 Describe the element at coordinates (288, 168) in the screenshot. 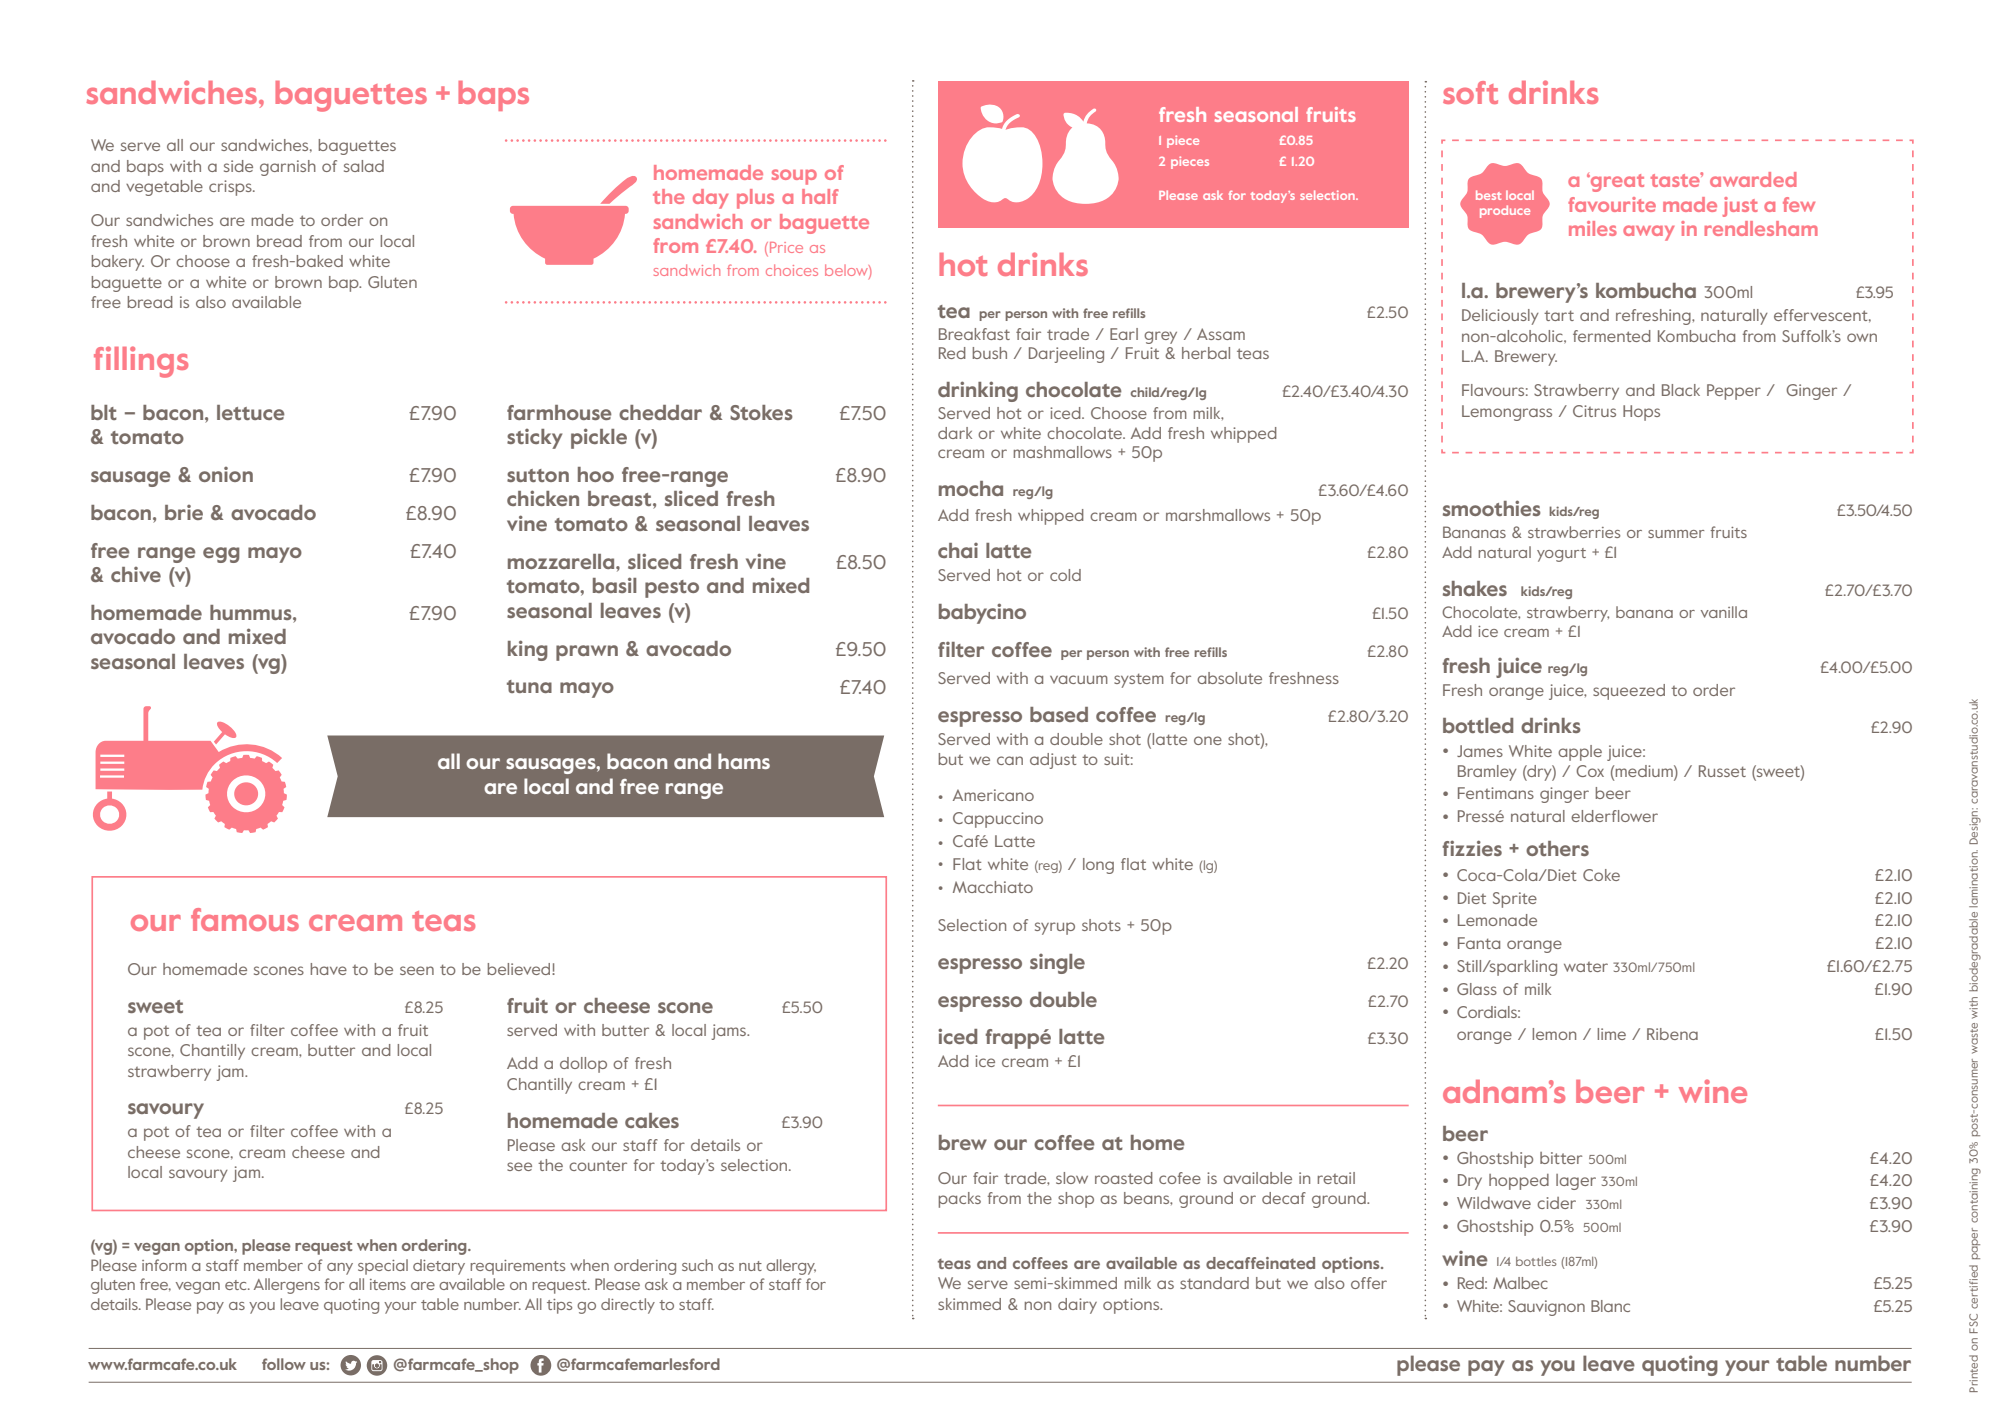

I see `garnish` at that location.
